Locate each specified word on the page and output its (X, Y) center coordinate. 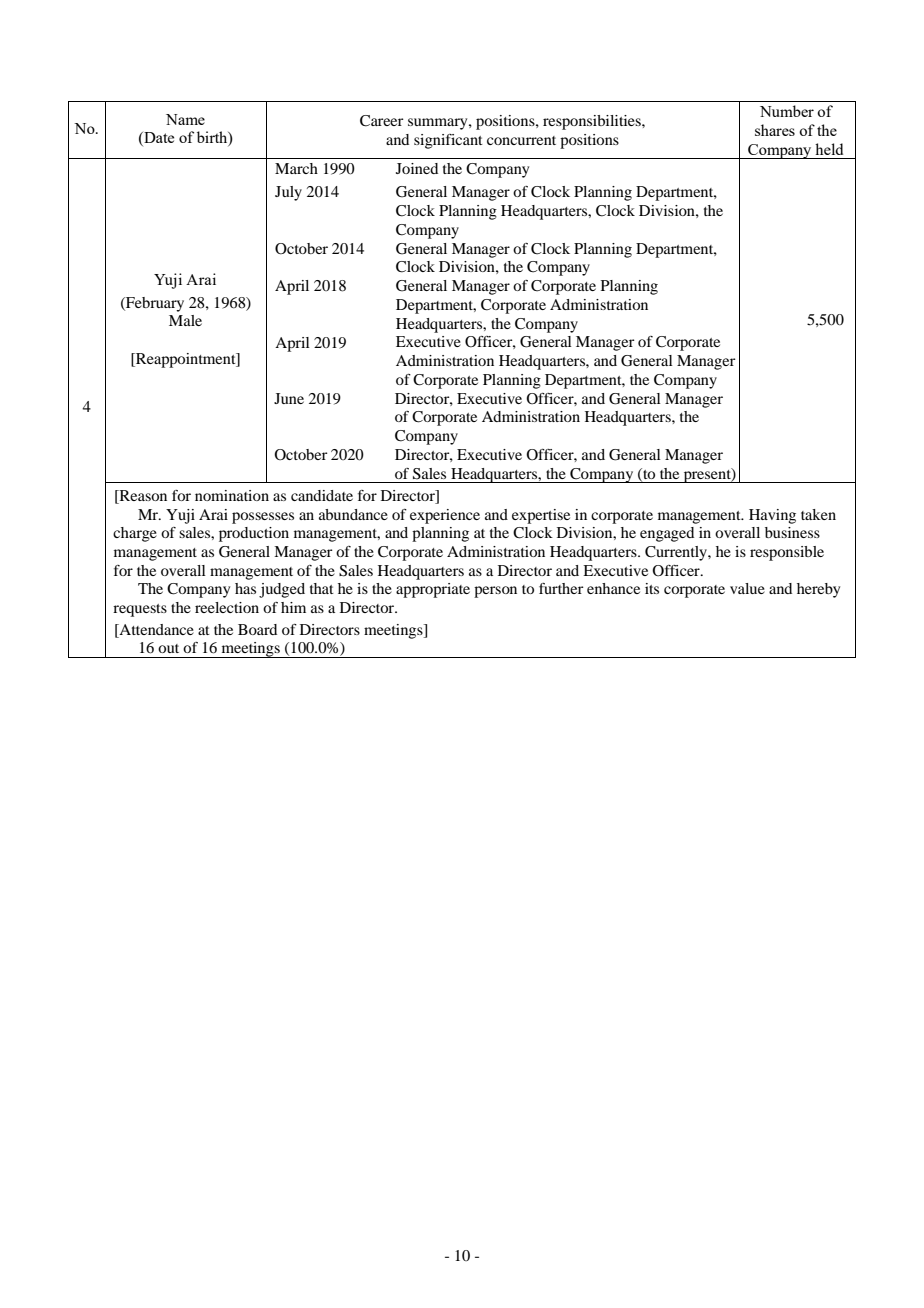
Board (257, 629)
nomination (232, 495)
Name (185, 119)
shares (775, 130)
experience (445, 516)
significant (448, 141)
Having (772, 516)
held (829, 149)
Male (185, 320)
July (288, 193)
